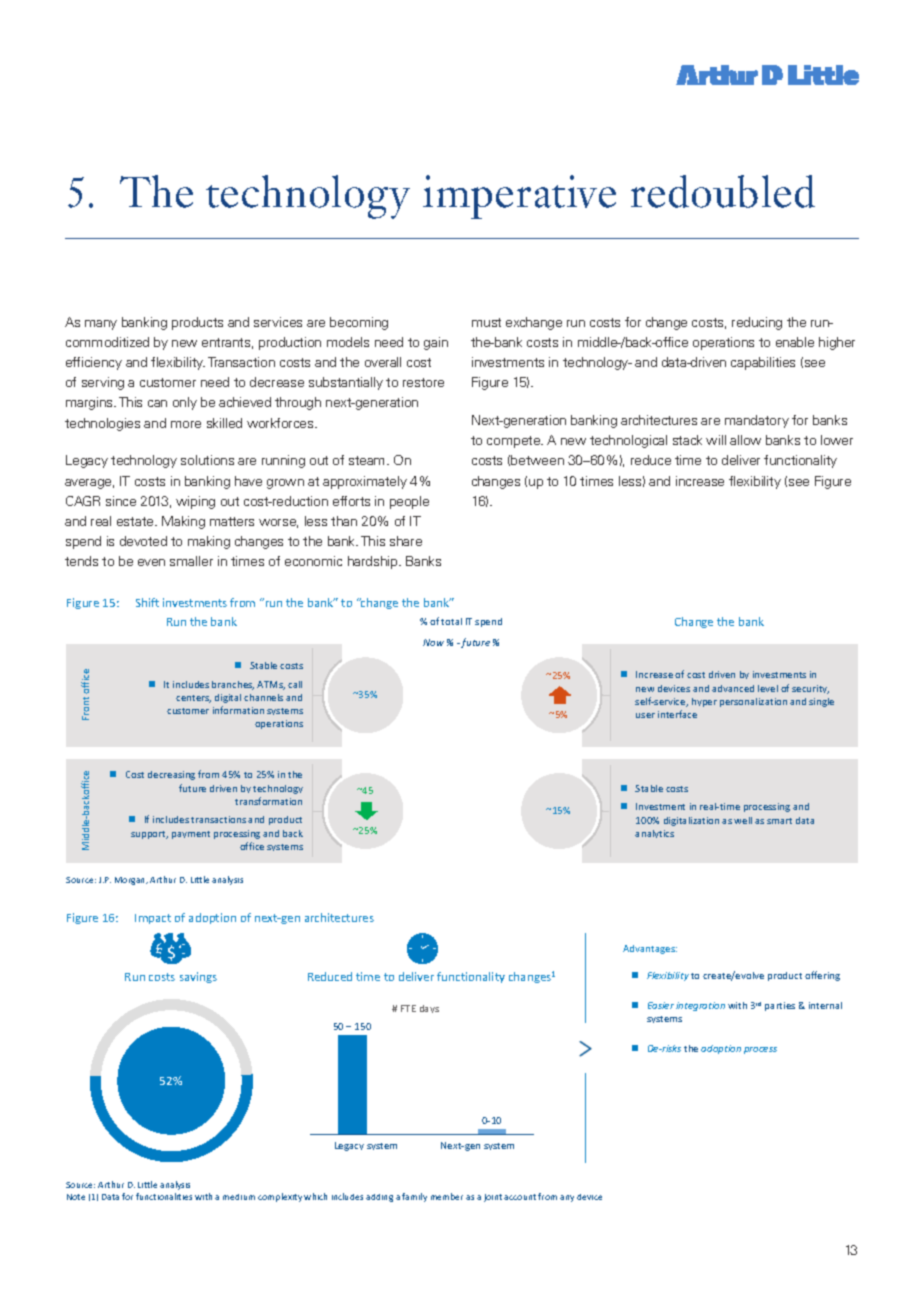 The height and width of the image is (1308, 924). Describe the element at coordinates (193, 699) in the image. I see `centers` at that location.
